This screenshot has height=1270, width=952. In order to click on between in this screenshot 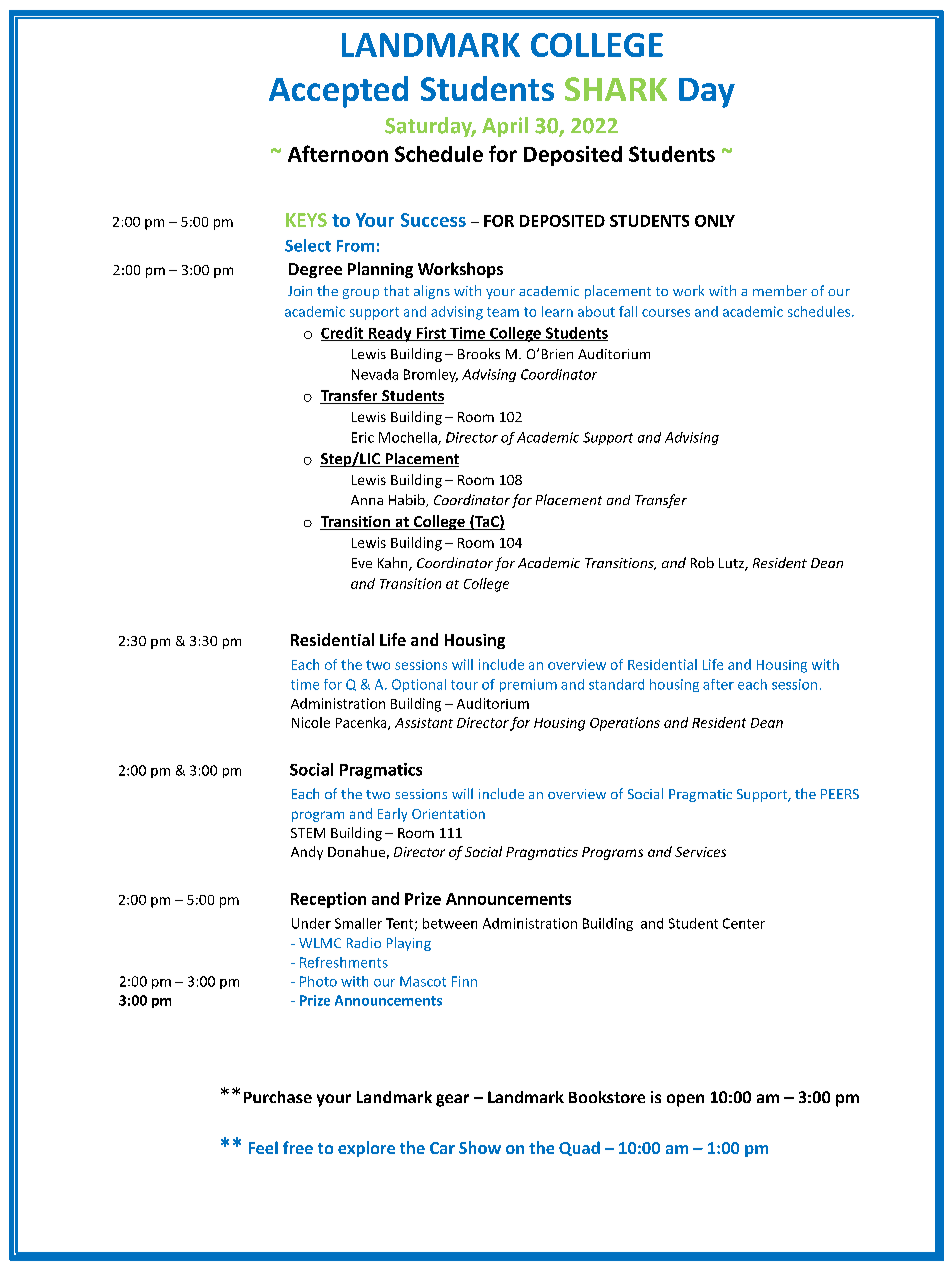, I will do `click(450, 923)`.
